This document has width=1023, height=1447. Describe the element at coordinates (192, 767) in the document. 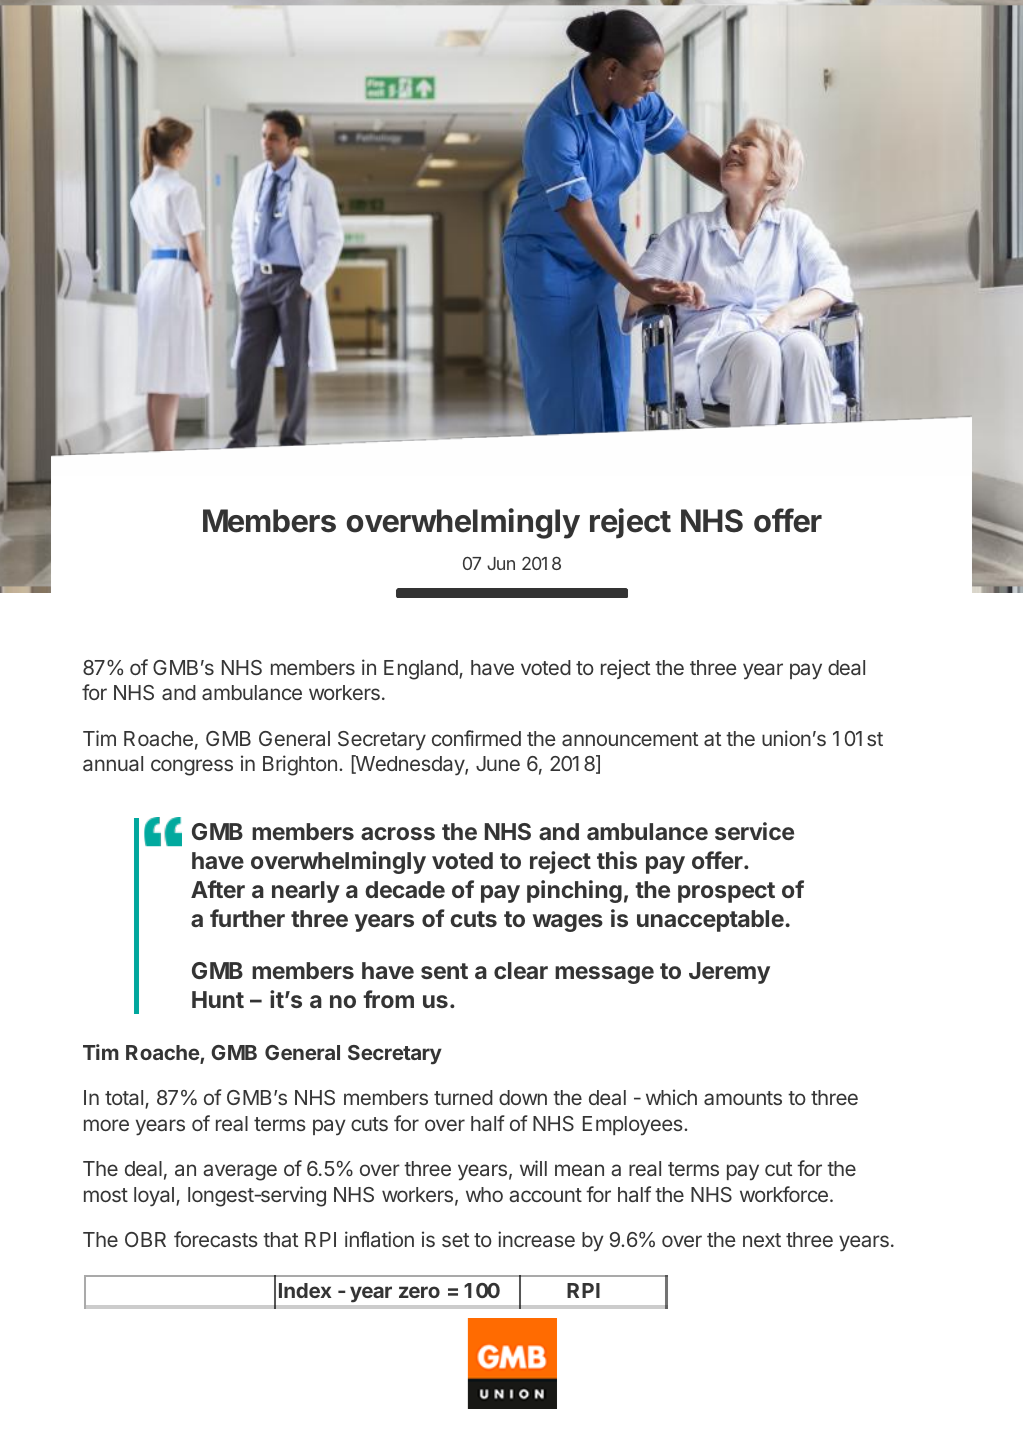

I see `congress` at that location.
